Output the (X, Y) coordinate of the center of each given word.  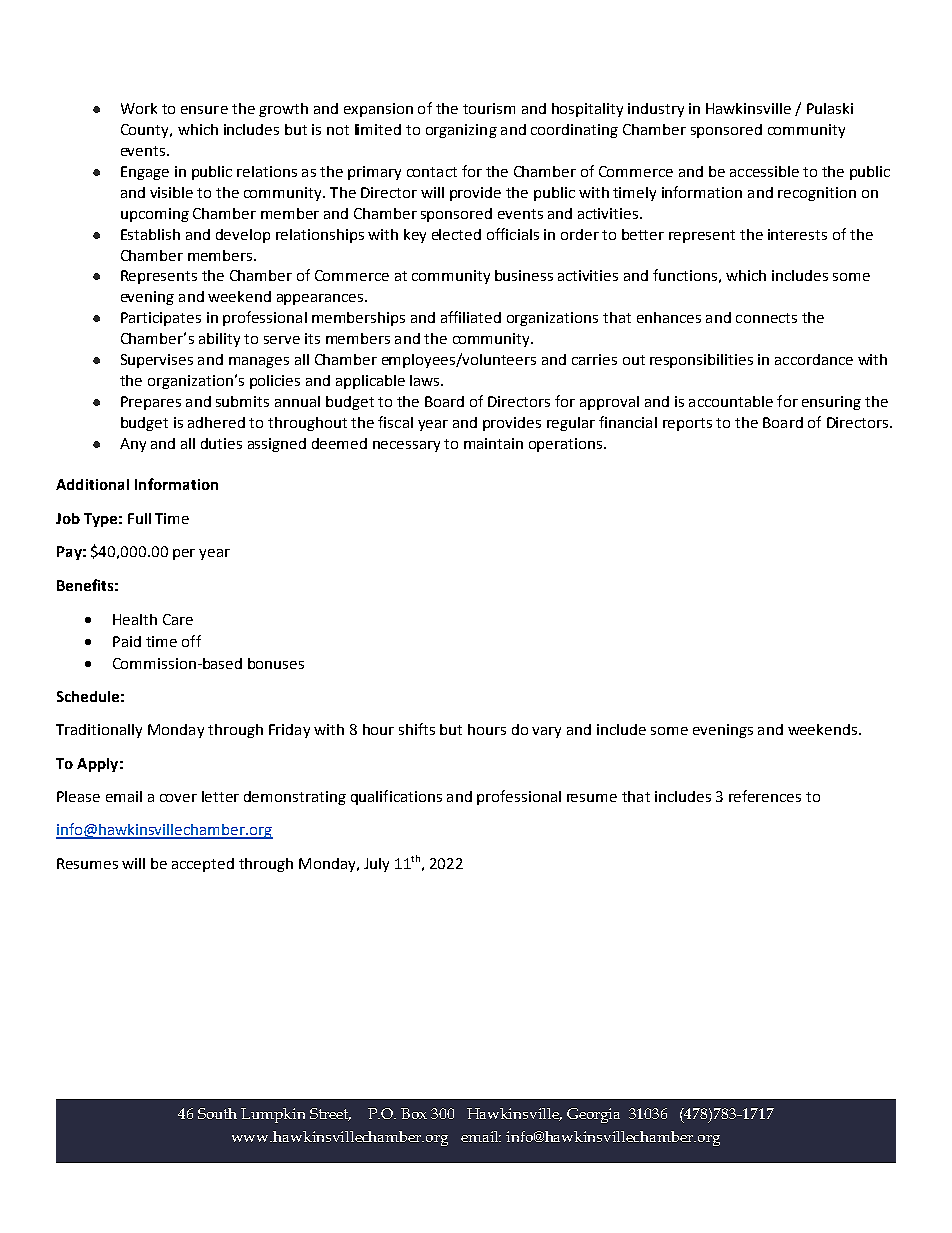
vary (546, 732)
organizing (461, 131)
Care (178, 619)
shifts (417, 729)
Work (139, 108)
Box (414, 1113)
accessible (764, 171)
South (217, 1113)
